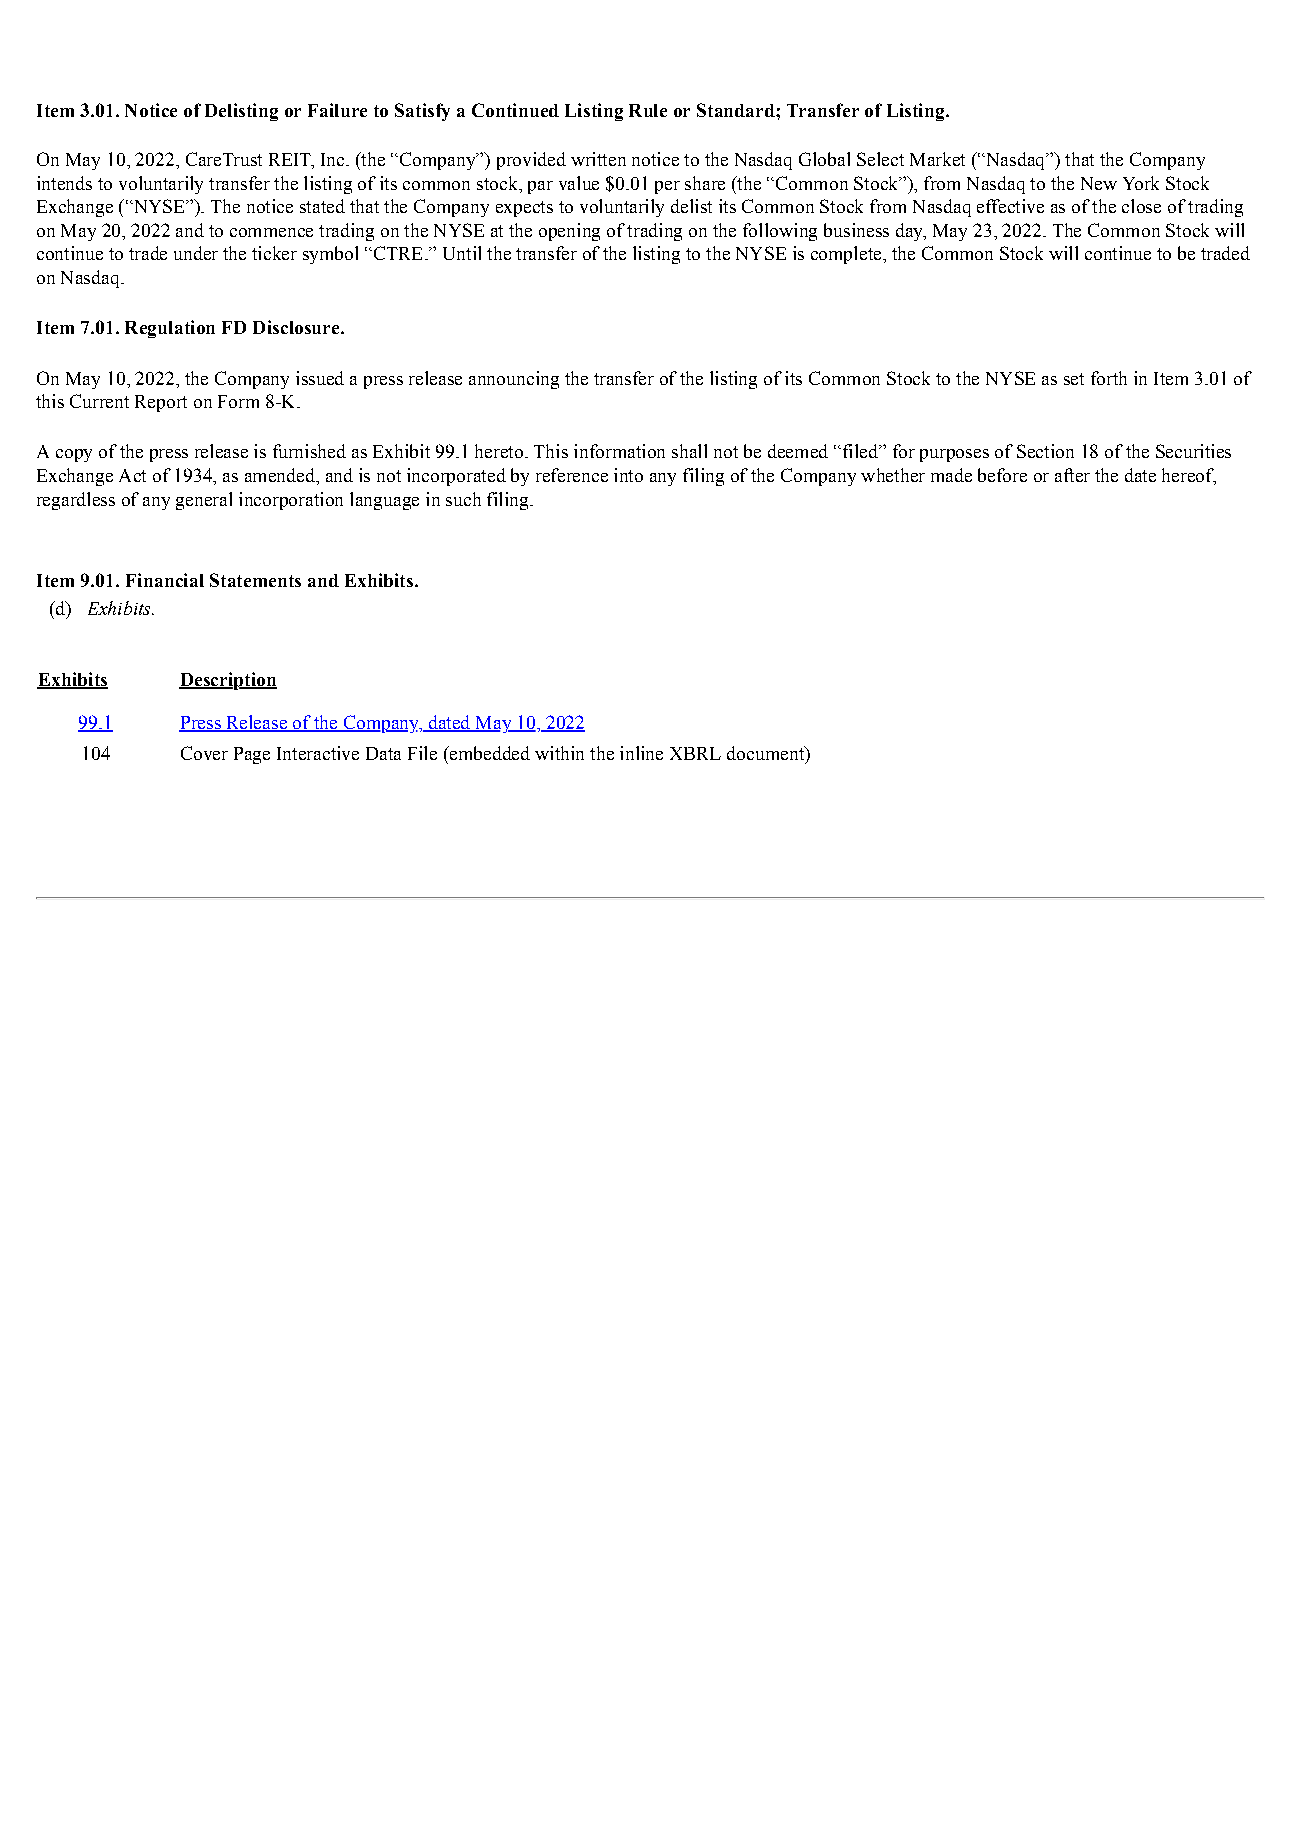  What do you see at coordinates (291, 159) in the screenshot?
I see `REIT` at bounding box center [291, 159].
